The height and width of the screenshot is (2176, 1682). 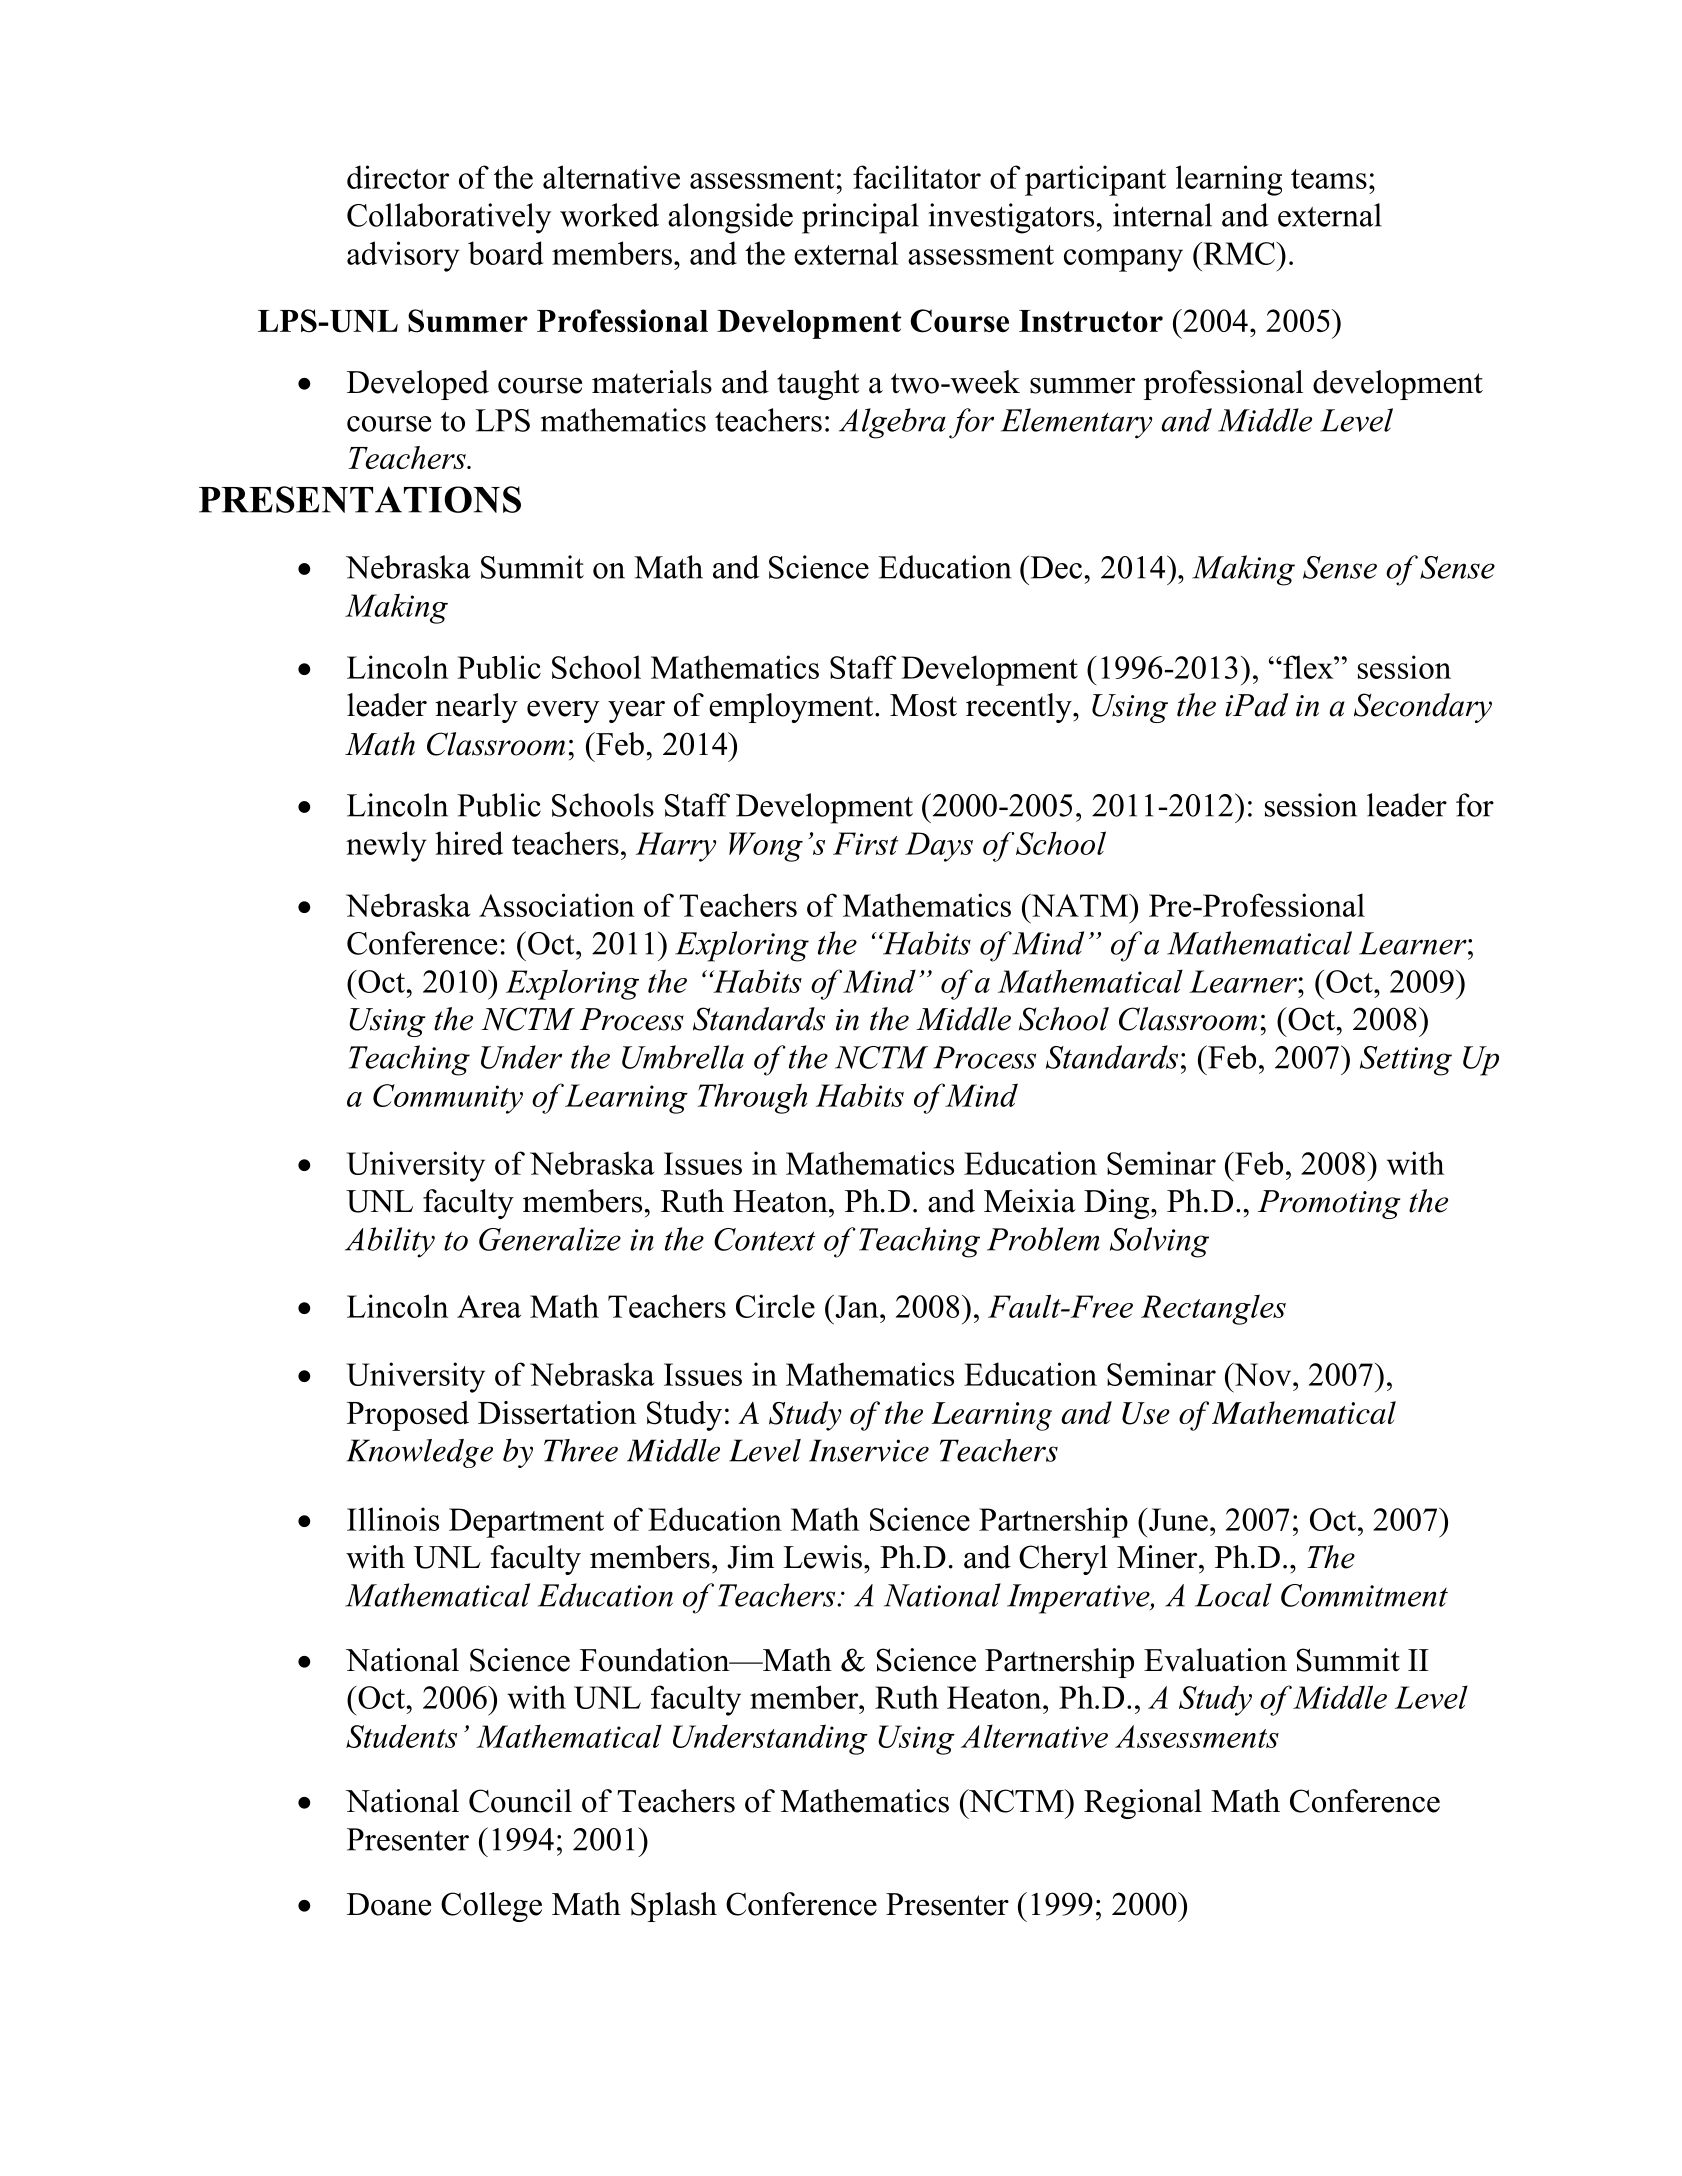 I want to click on principal, so click(x=860, y=218).
